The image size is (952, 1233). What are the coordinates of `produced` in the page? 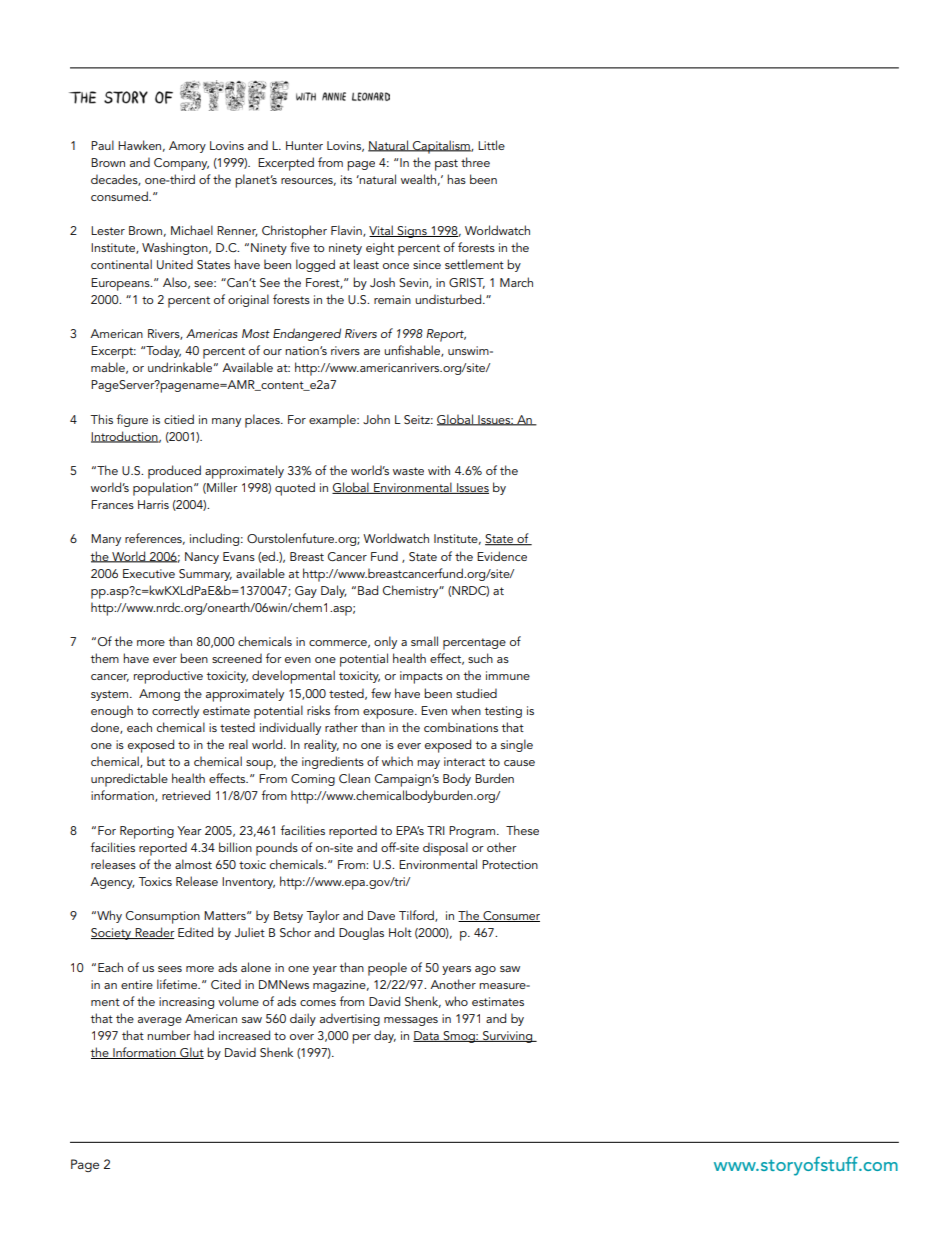 It's located at (174, 472).
